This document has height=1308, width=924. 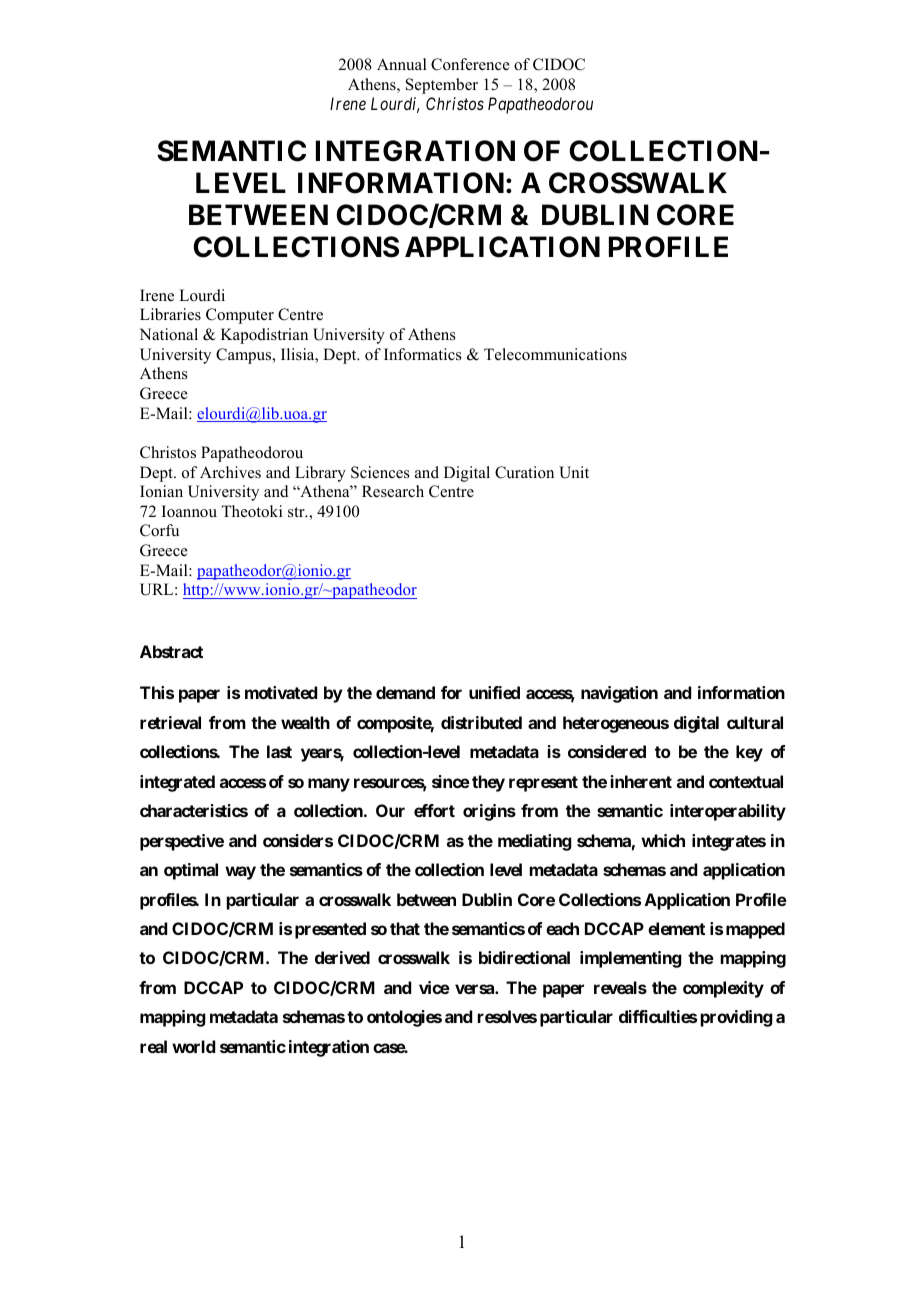 I want to click on September, so click(x=442, y=86).
